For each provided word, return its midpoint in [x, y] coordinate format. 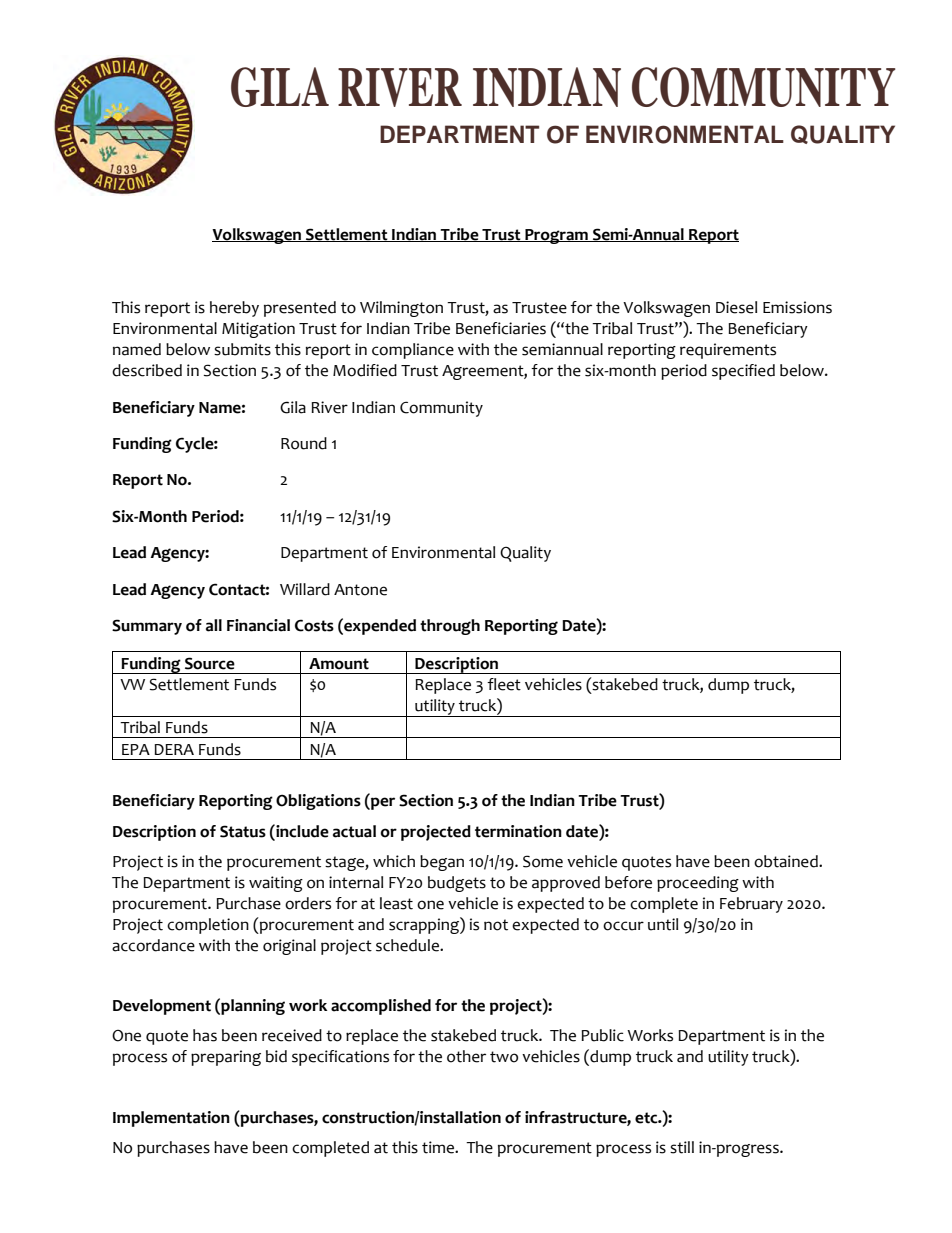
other [466, 1056]
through [450, 627]
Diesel [736, 307]
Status [243, 831]
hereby [234, 309]
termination [518, 831]
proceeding [698, 884]
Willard [305, 589]
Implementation [171, 1119]
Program [556, 236]
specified [743, 372]
